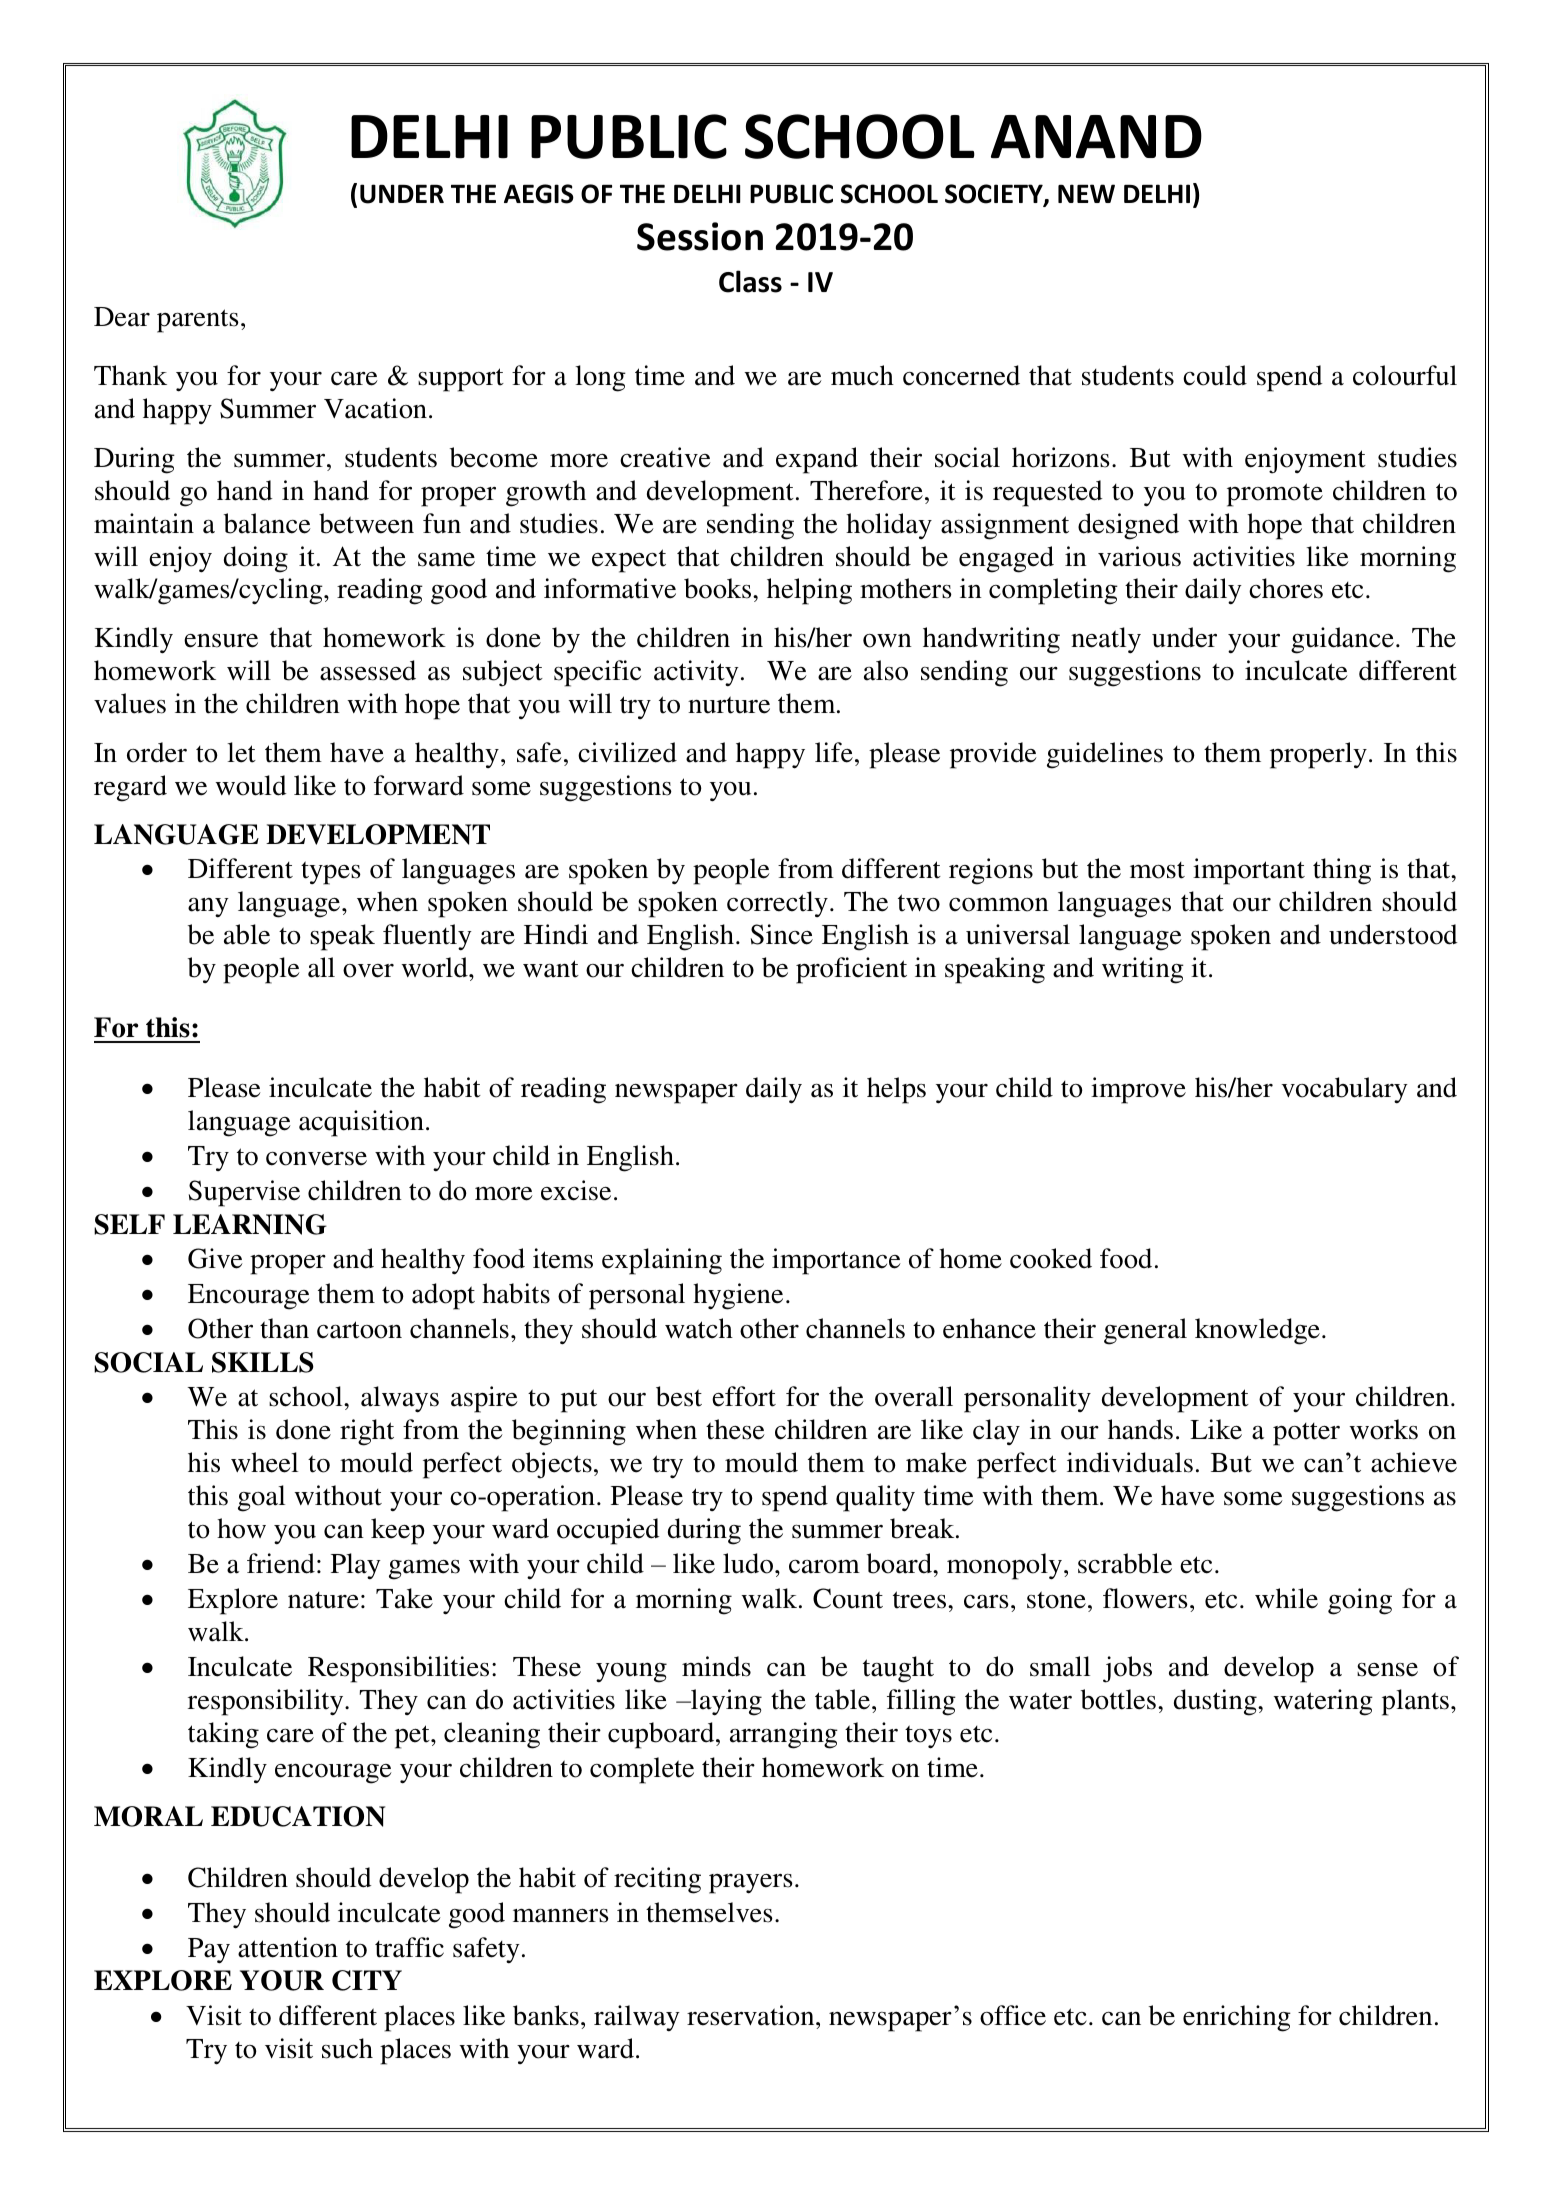 Image resolution: width=1551 pixels, height=2194 pixels. Describe the element at coordinates (288, 1947) in the image. I see `attention` at that location.
